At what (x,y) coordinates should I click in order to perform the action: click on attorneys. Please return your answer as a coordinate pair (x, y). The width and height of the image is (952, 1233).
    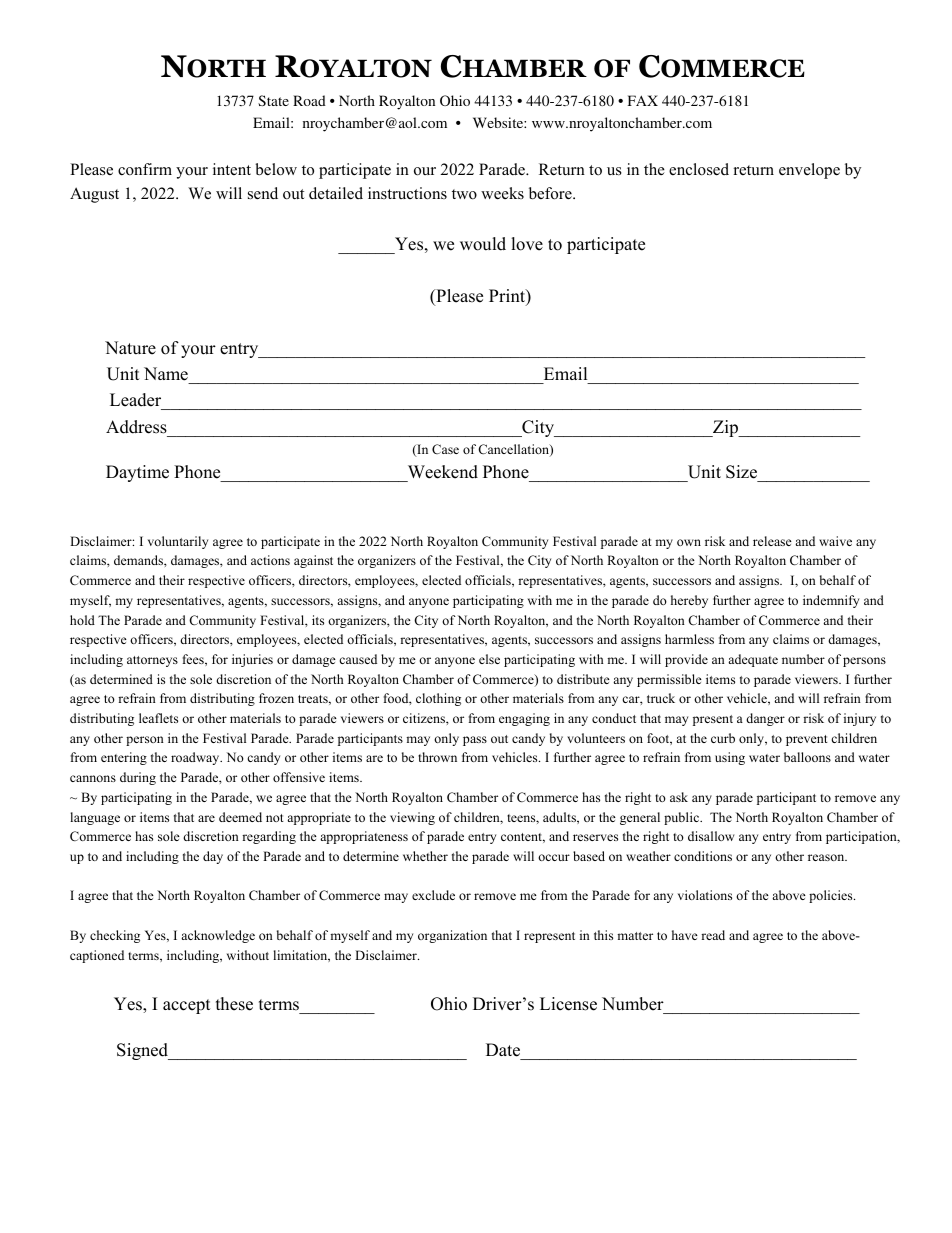
    Looking at the image, I should click on (152, 661).
